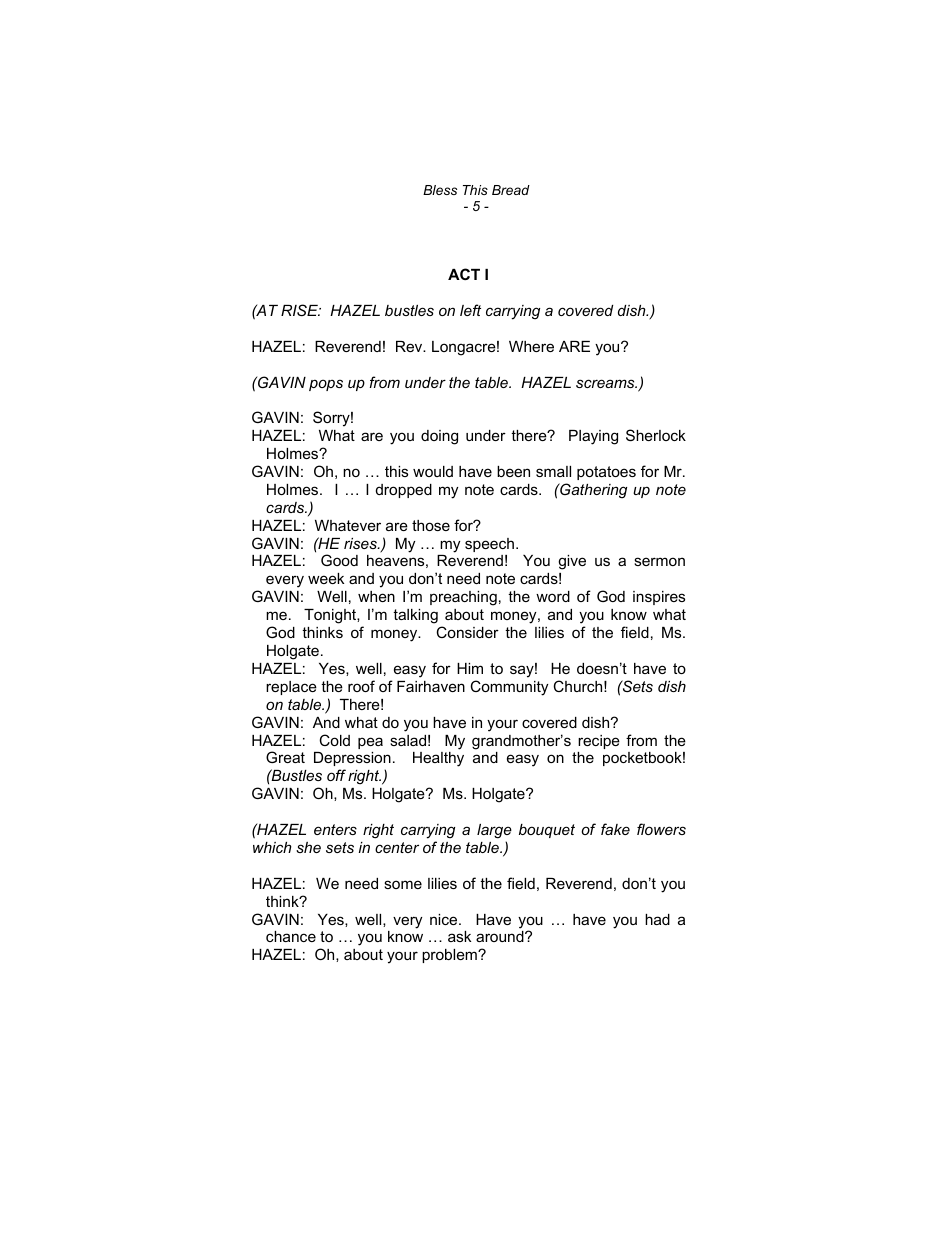 This screenshot has width=952, height=1233. What do you see at coordinates (440, 190) in the screenshot?
I see `Bless` at bounding box center [440, 190].
